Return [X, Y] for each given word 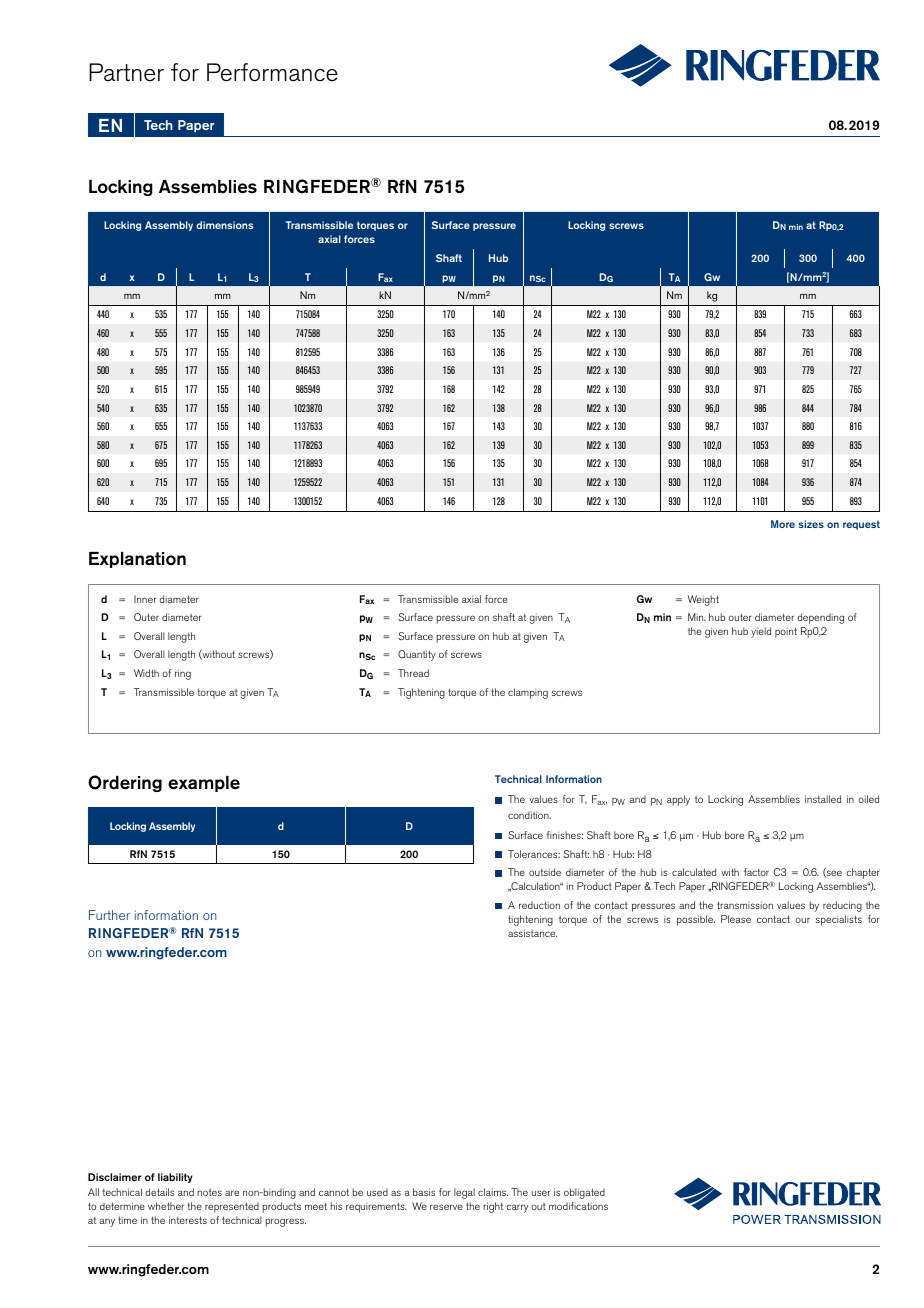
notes [210, 1192]
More [783, 524]
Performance [272, 72]
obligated [584, 1193]
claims [493, 1192]
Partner [126, 72]
